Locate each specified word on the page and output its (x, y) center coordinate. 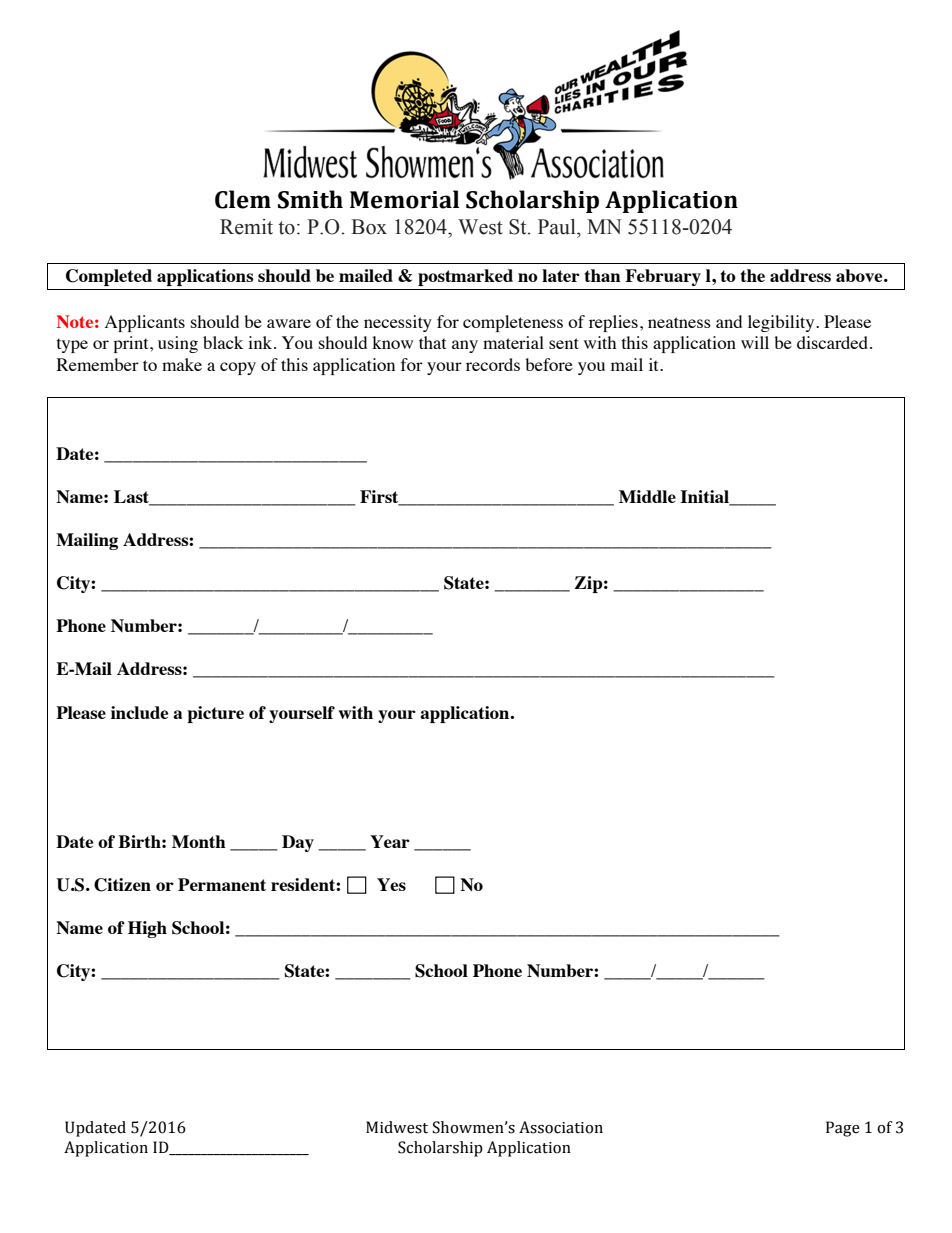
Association (561, 1127)
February (663, 277)
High (147, 929)
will (755, 342)
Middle (647, 496)
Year (390, 841)
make (182, 364)
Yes (391, 884)
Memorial (404, 199)
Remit (246, 227)
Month (199, 841)
